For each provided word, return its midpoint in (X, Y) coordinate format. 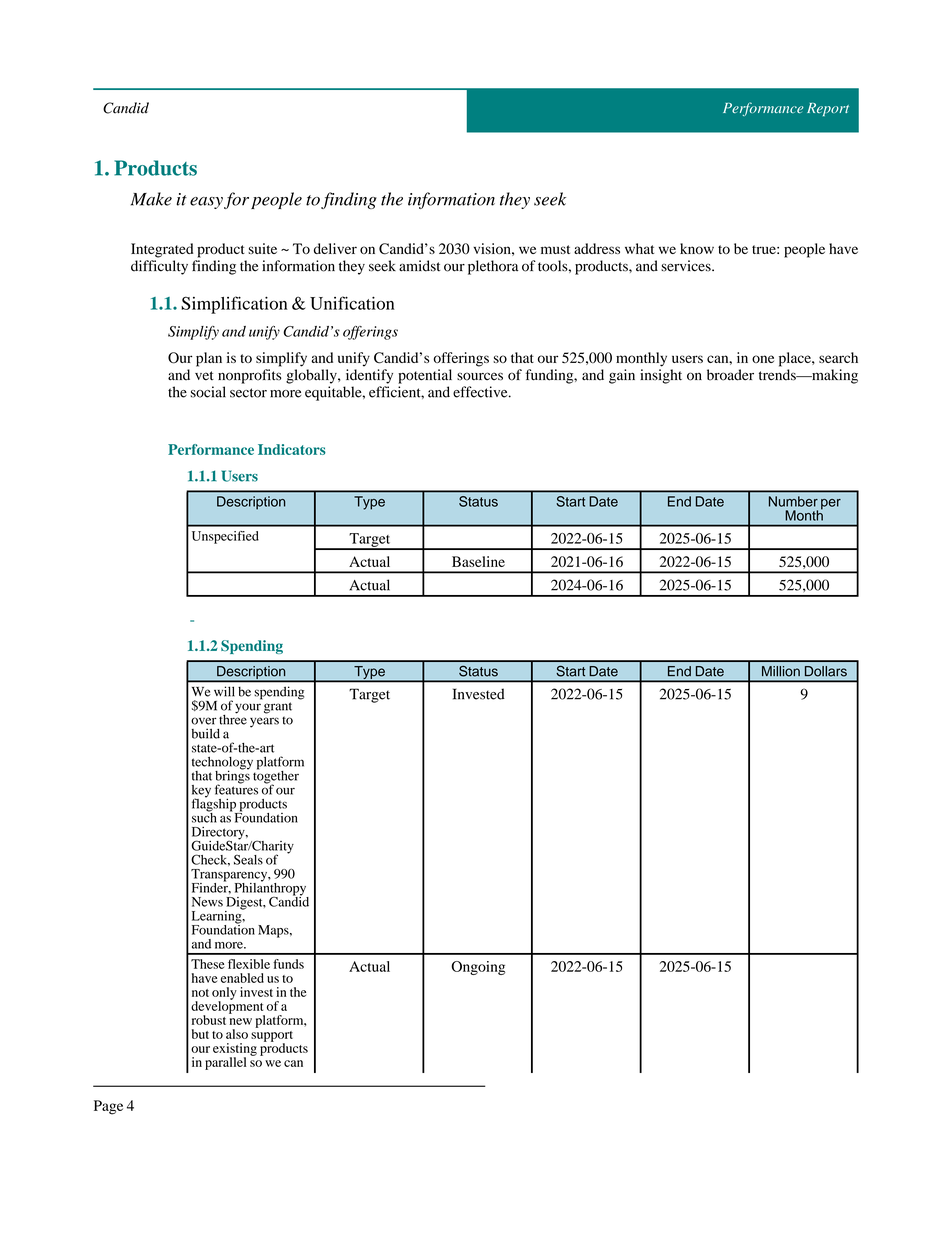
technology (222, 764)
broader (730, 375)
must (555, 249)
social (208, 392)
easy (206, 203)
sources (480, 376)
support (272, 1037)
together (276, 777)
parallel (226, 1063)
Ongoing (478, 968)
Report (828, 109)
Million (781, 671)
